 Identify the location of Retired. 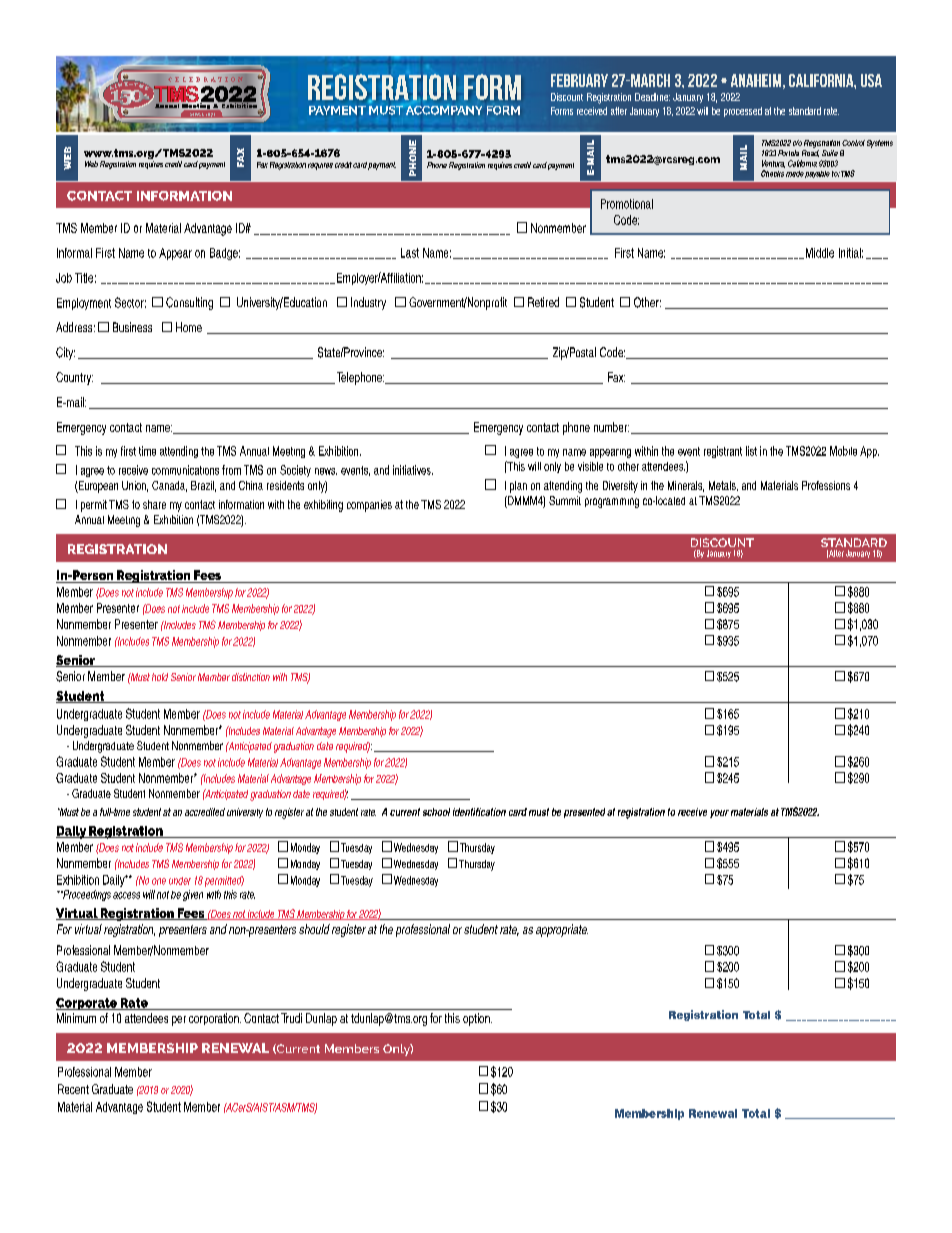
(543, 302).
